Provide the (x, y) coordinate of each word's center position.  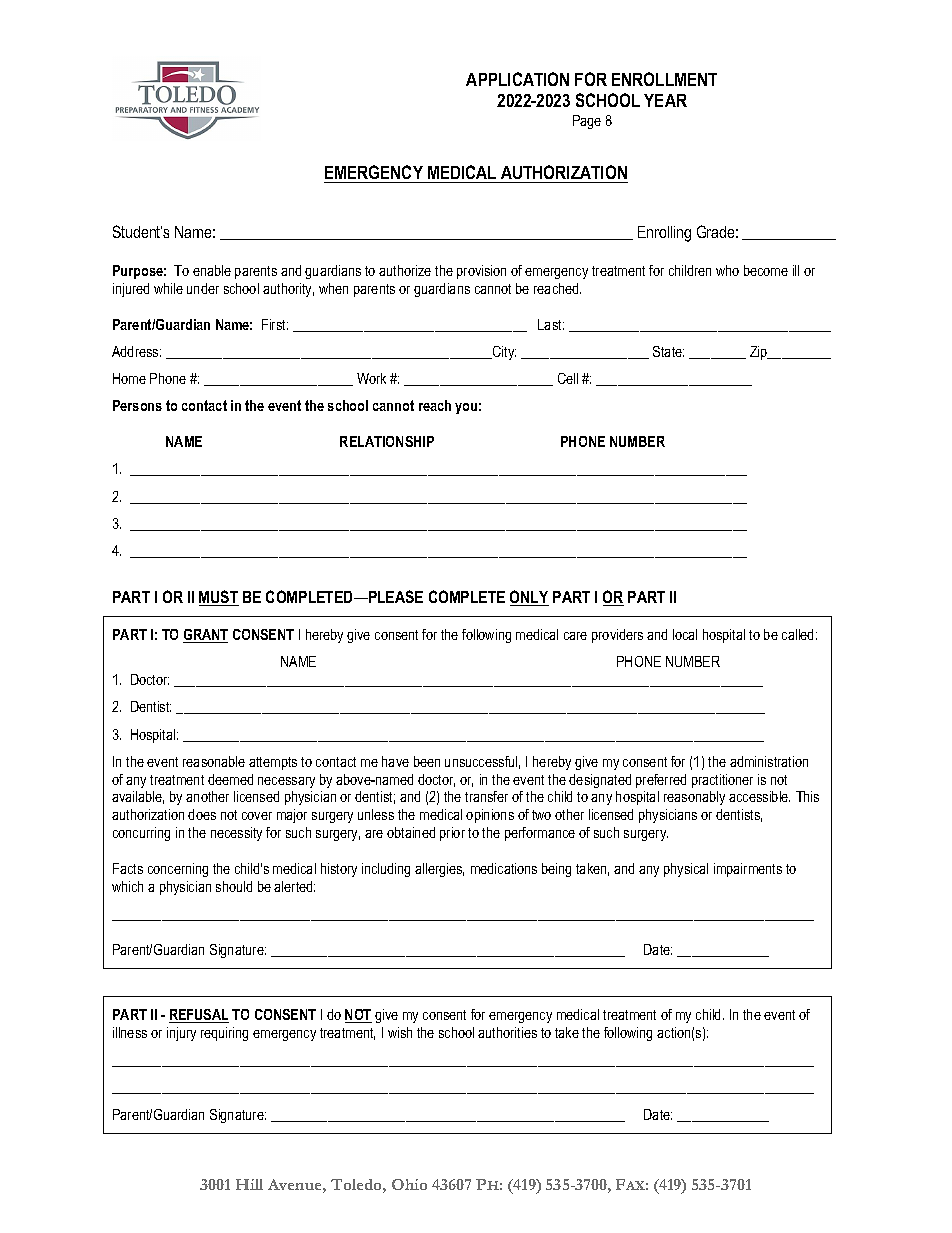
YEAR (665, 100)
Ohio (409, 1184)
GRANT (205, 636)
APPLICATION (517, 79)
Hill (249, 1184)
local (685, 634)
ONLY (529, 598)
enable (212, 270)
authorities (507, 1032)
